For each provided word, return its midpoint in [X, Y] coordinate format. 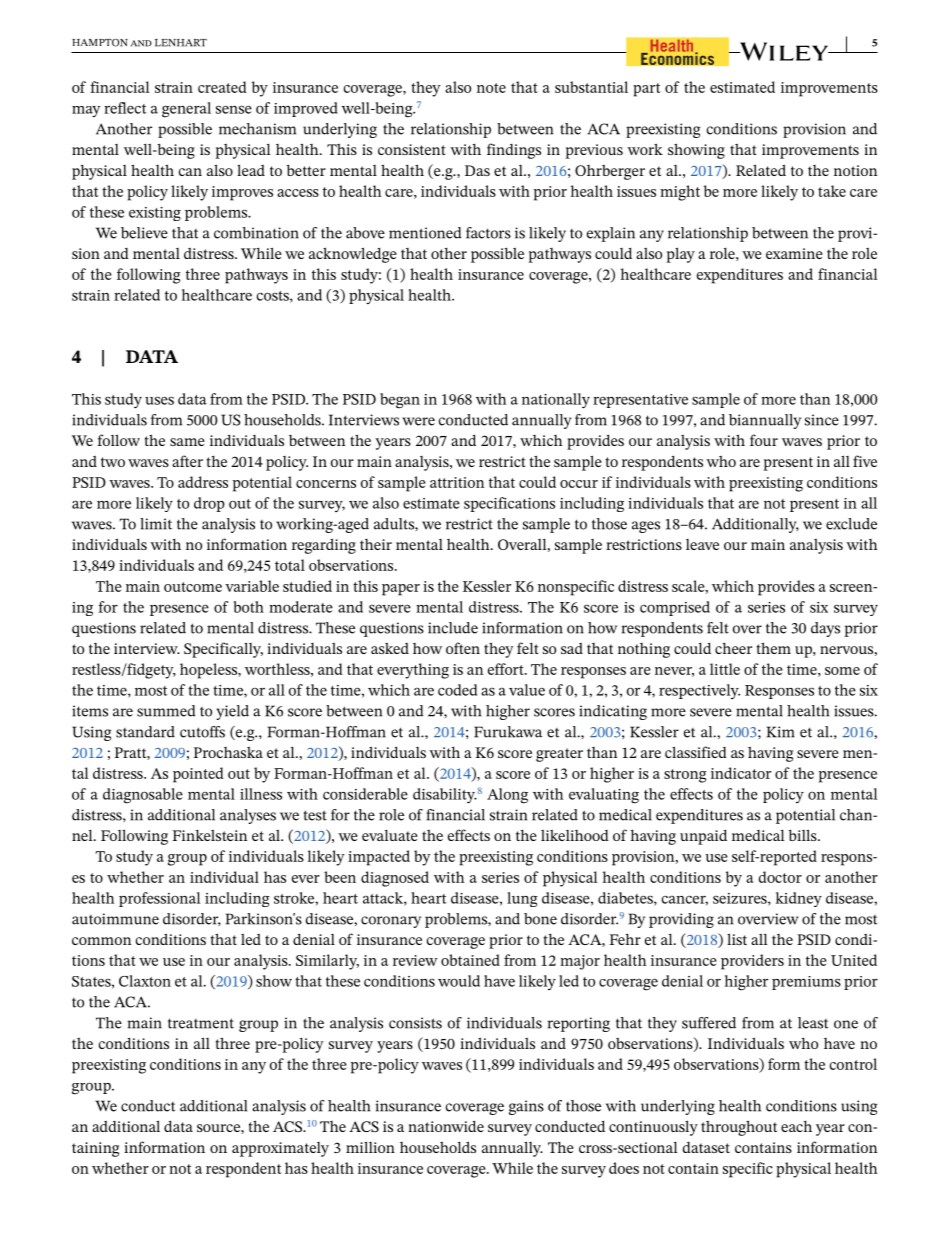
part [647, 90]
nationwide [446, 1126]
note [491, 88]
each [796, 1126]
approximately [280, 1149]
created [222, 87]
